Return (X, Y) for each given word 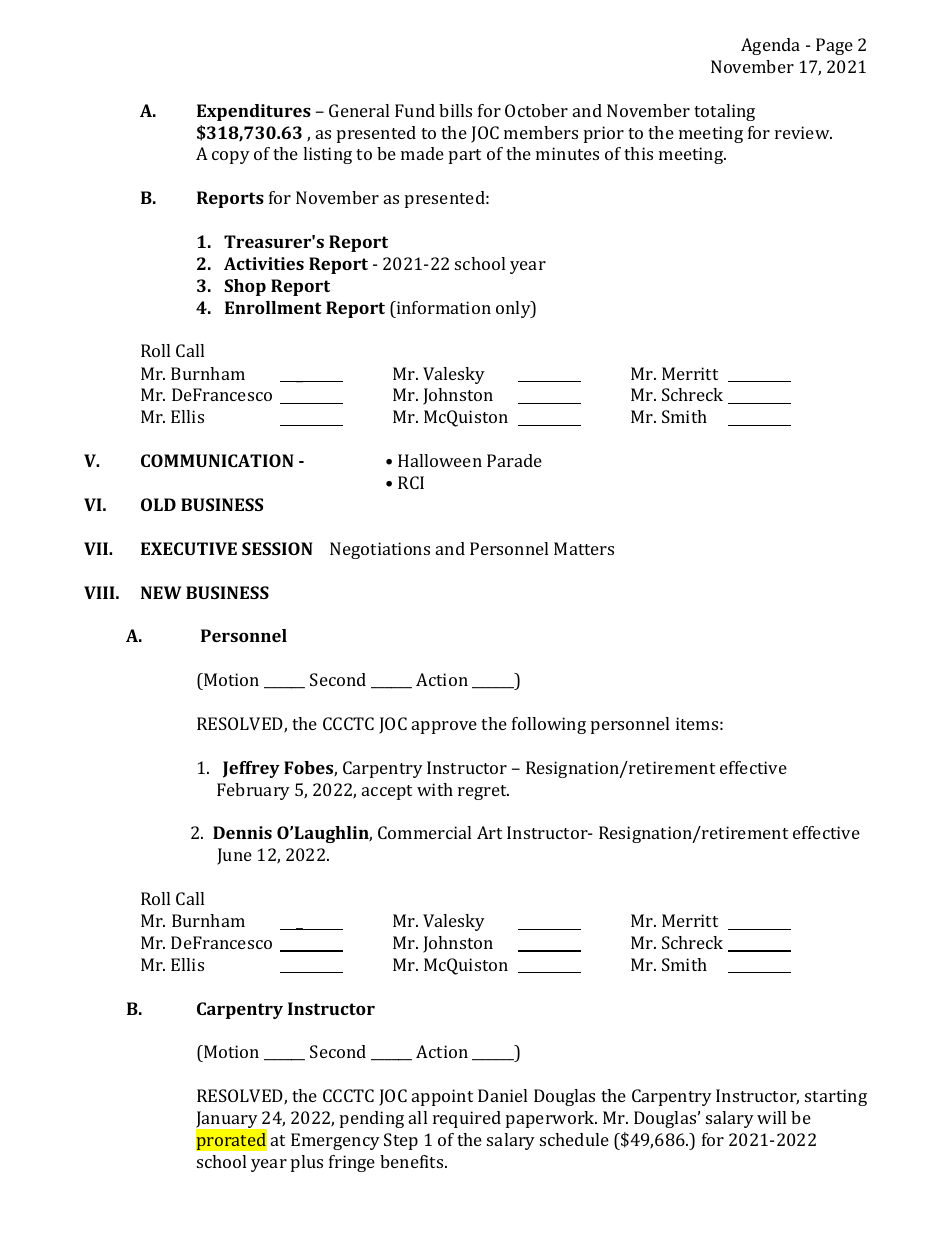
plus (307, 1163)
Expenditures (254, 112)
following (549, 725)
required (467, 1119)
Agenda (770, 46)
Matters (584, 548)
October (536, 110)
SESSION (277, 548)
